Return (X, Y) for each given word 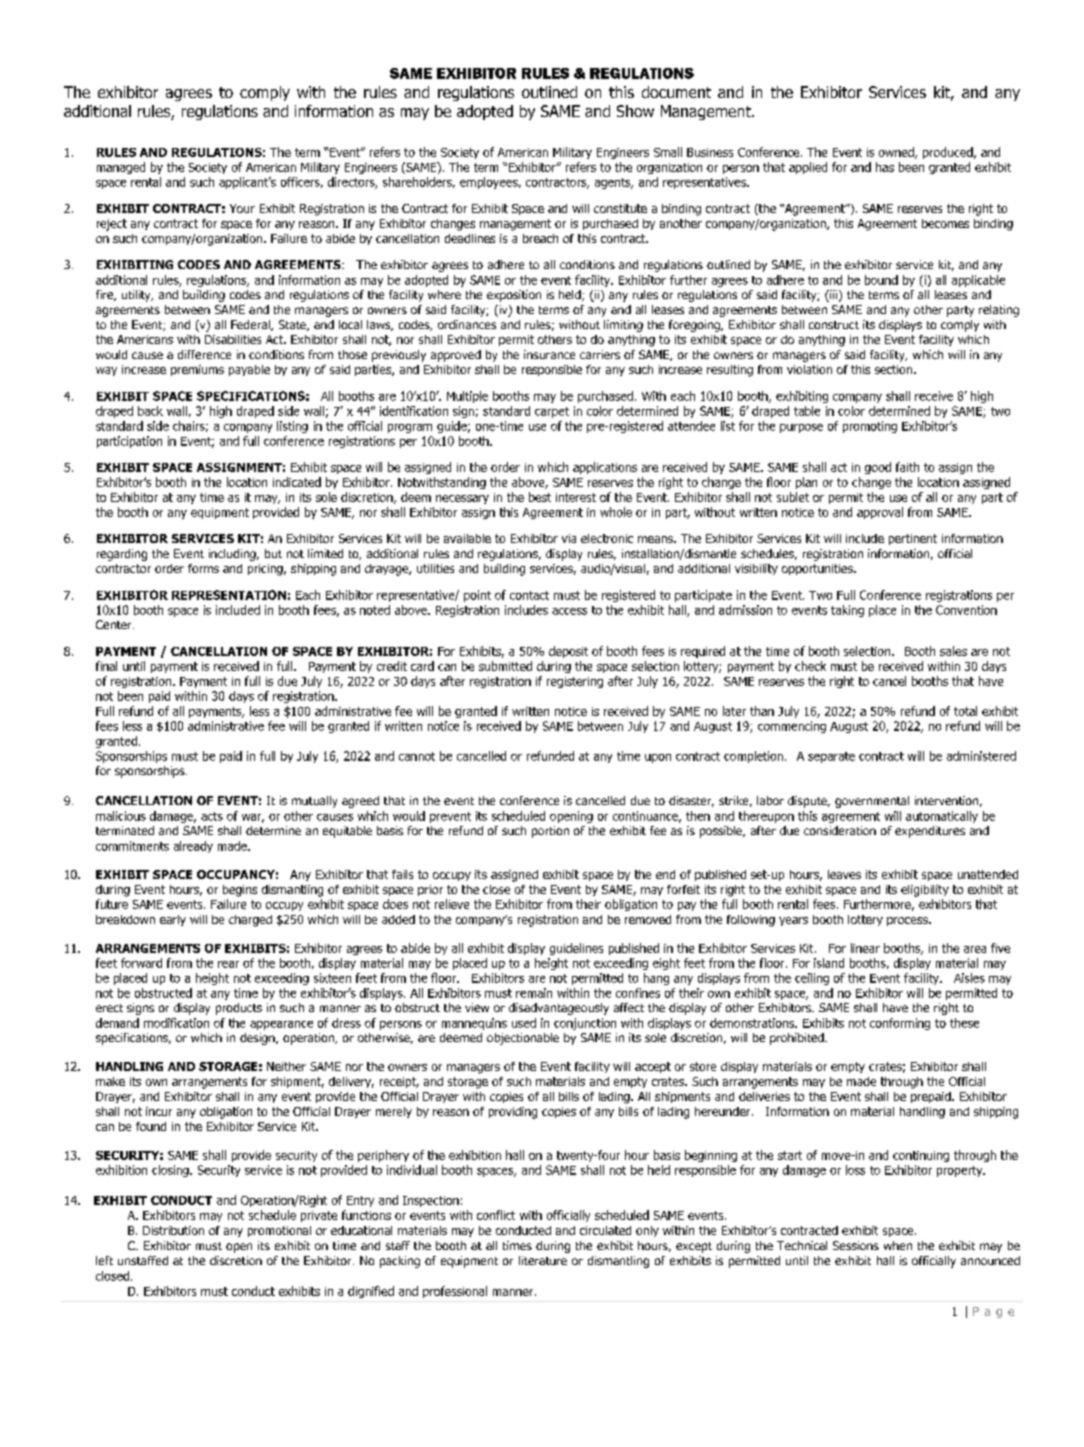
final (106, 666)
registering (575, 682)
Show (635, 111)
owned (897, 153)
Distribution (173, 1230)
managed (121, 168)
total (965, 711)
